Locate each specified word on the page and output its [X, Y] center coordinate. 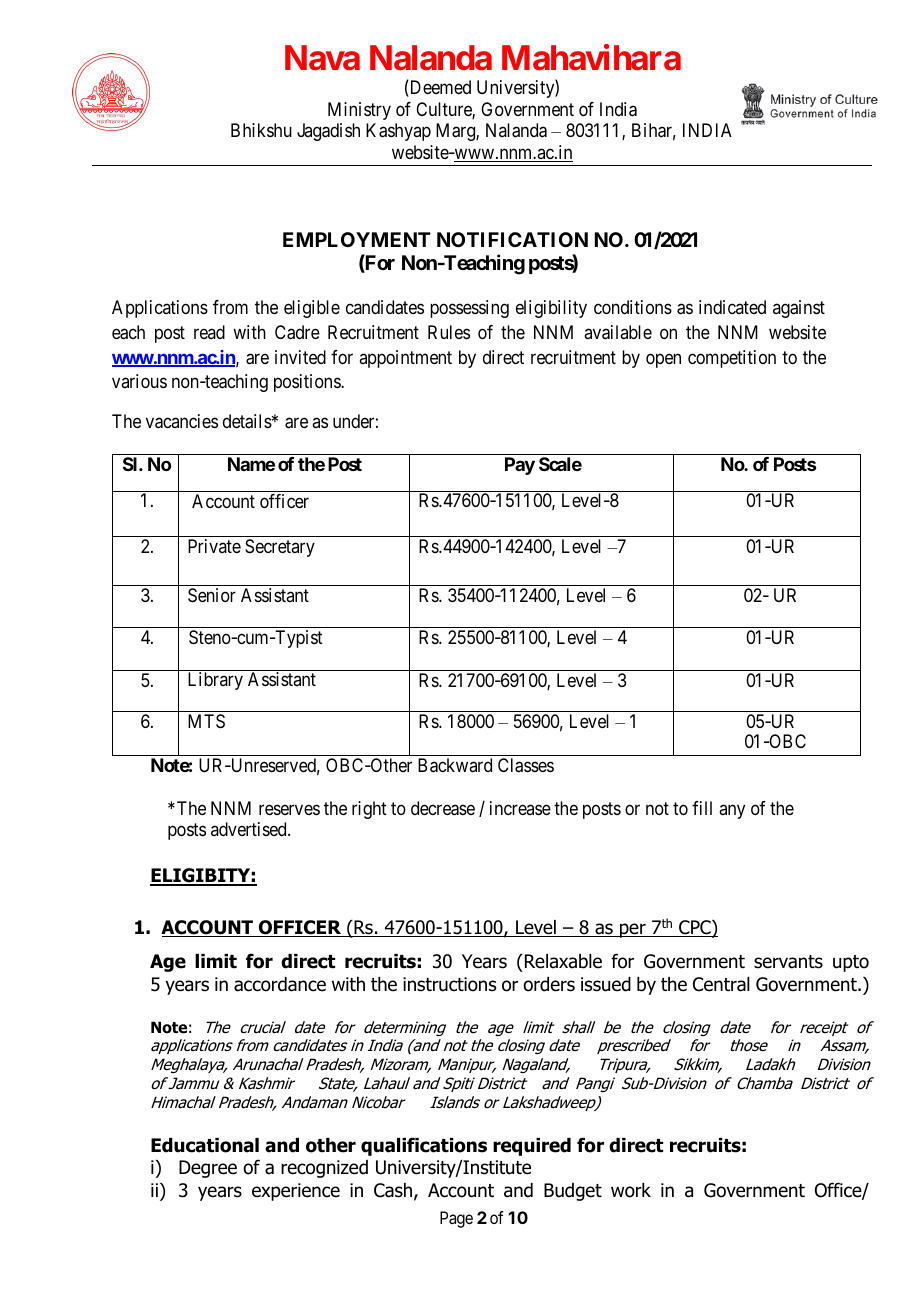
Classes [526, 765]
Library [215, 681]
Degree [208, 1169]
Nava [322, 58]
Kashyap [398, 132]
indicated [732, 307]
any [732, 811]
